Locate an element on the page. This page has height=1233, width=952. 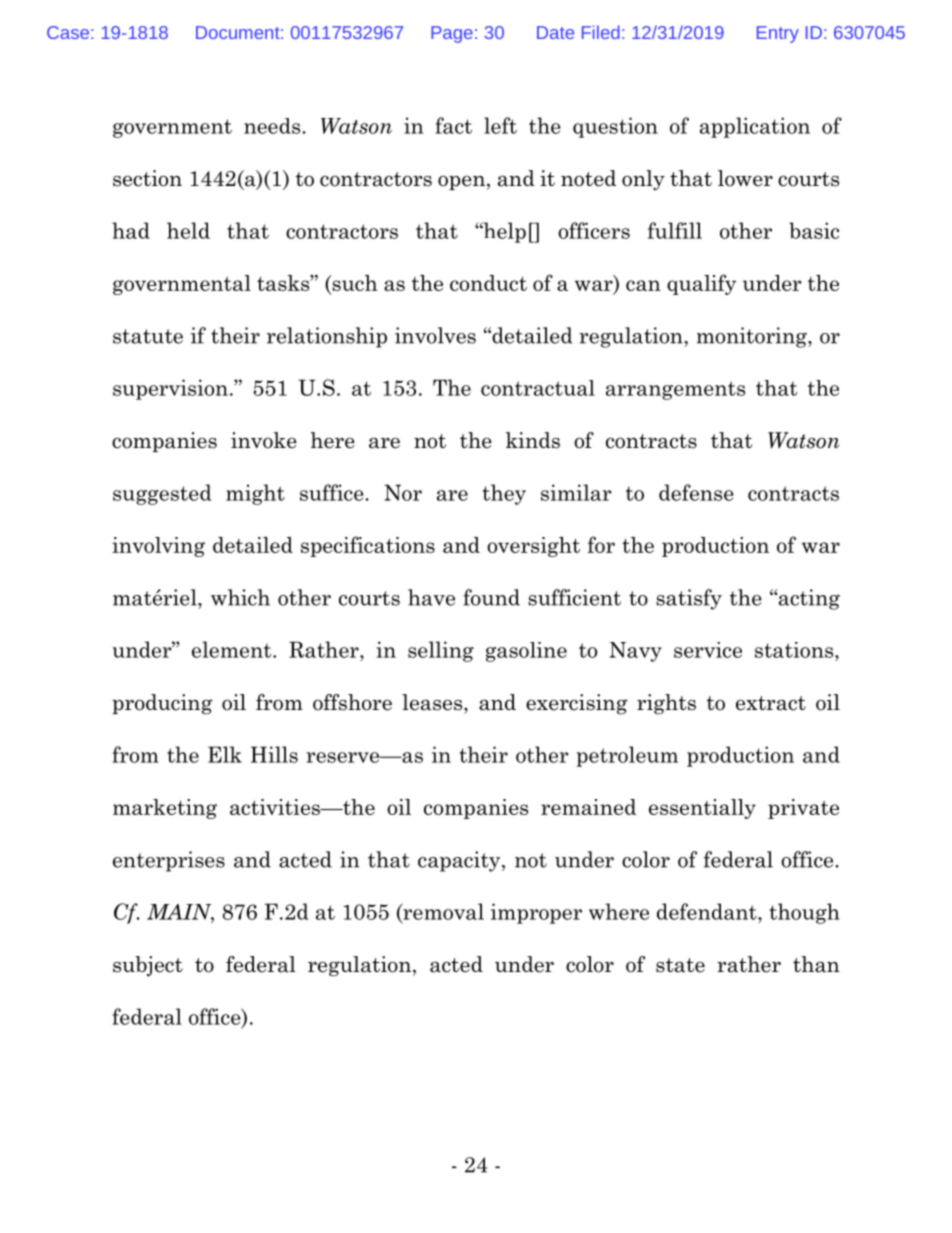
subject is located at coordinates (148, 966).
